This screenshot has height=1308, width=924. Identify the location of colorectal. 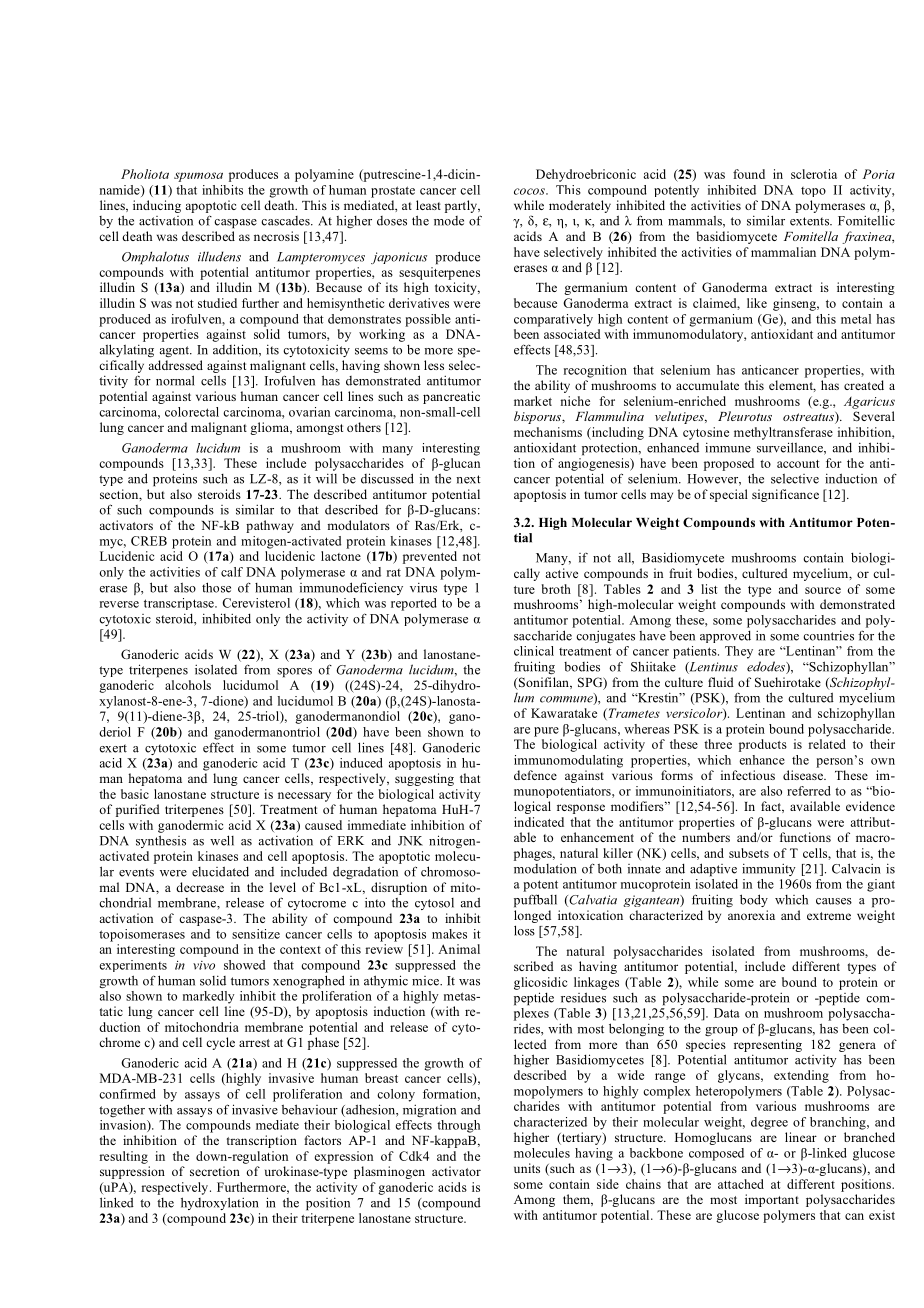
(192, 412).
